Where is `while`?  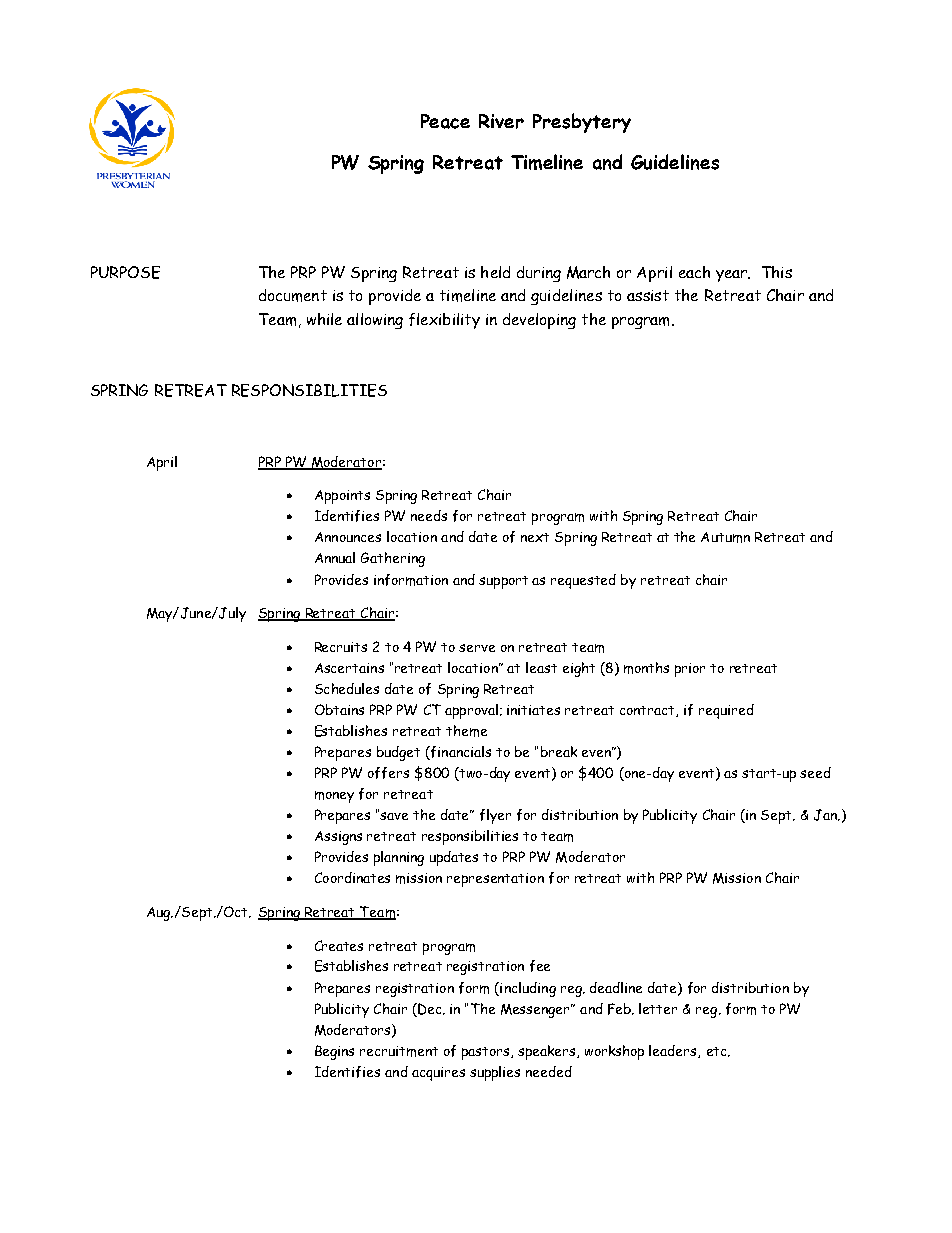 while is located at coordinates (324, 319).
